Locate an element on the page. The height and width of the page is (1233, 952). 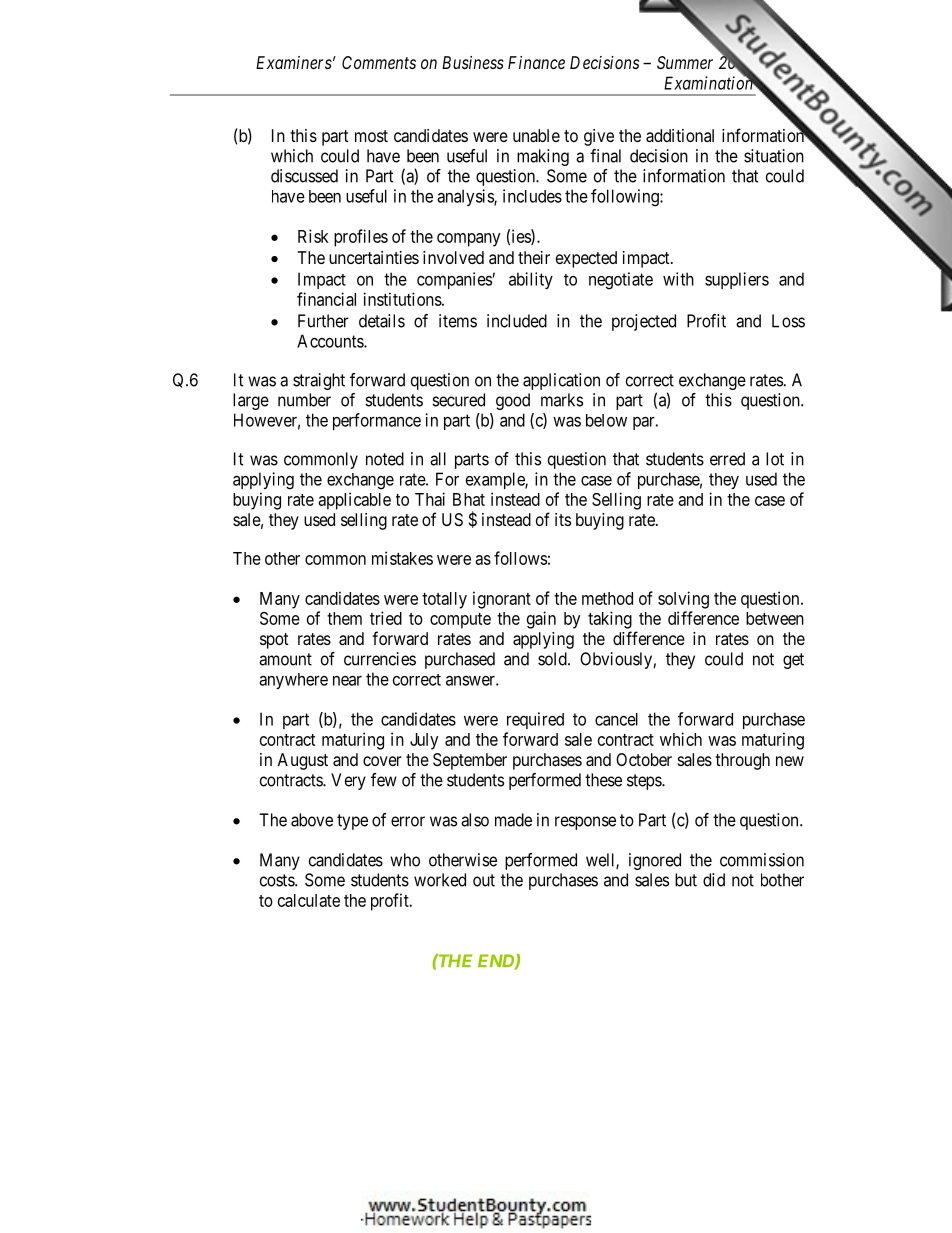
between is located at coordinates (775, 618).
